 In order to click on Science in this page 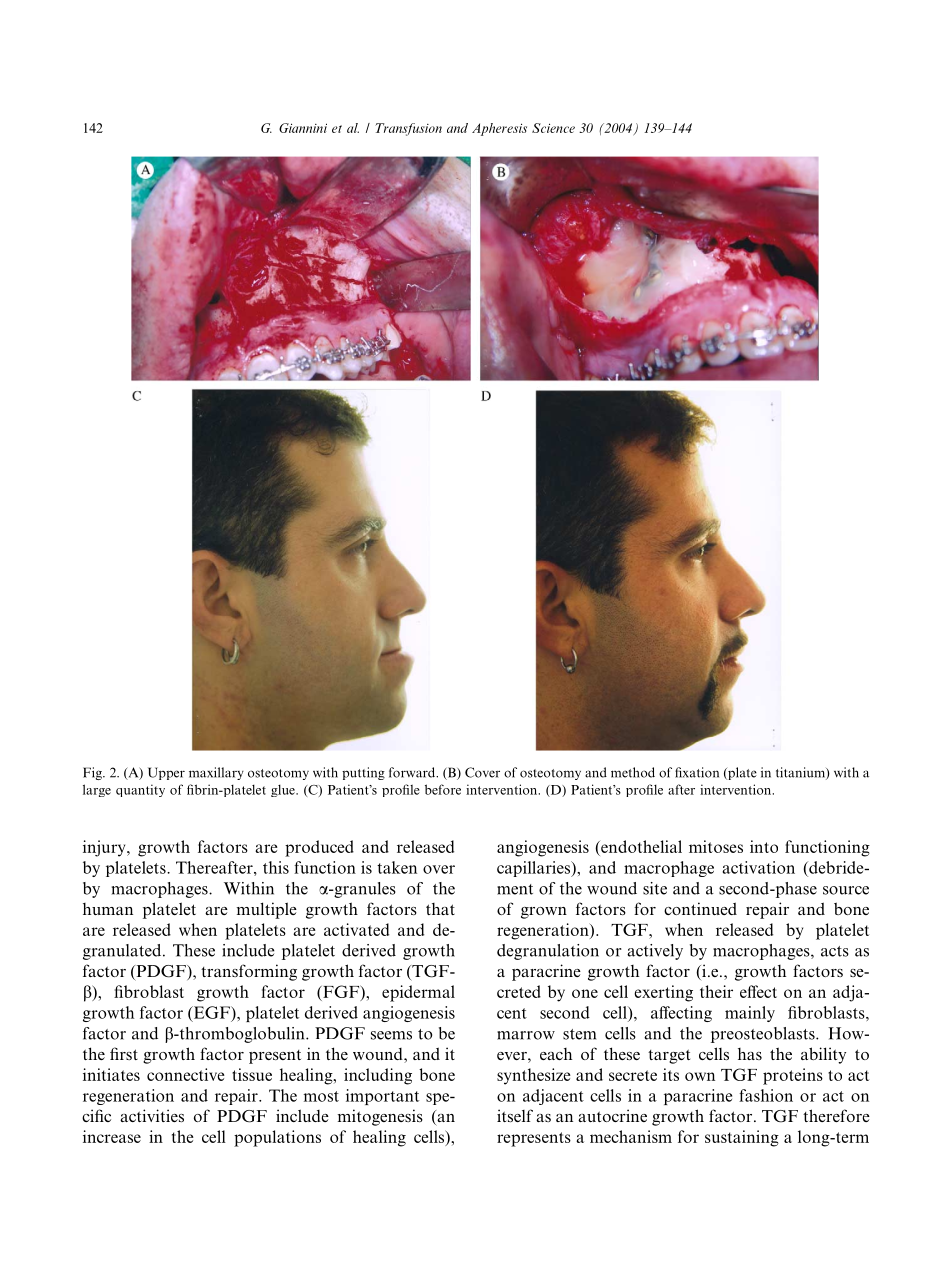, I will do `click(553, 128)`.
